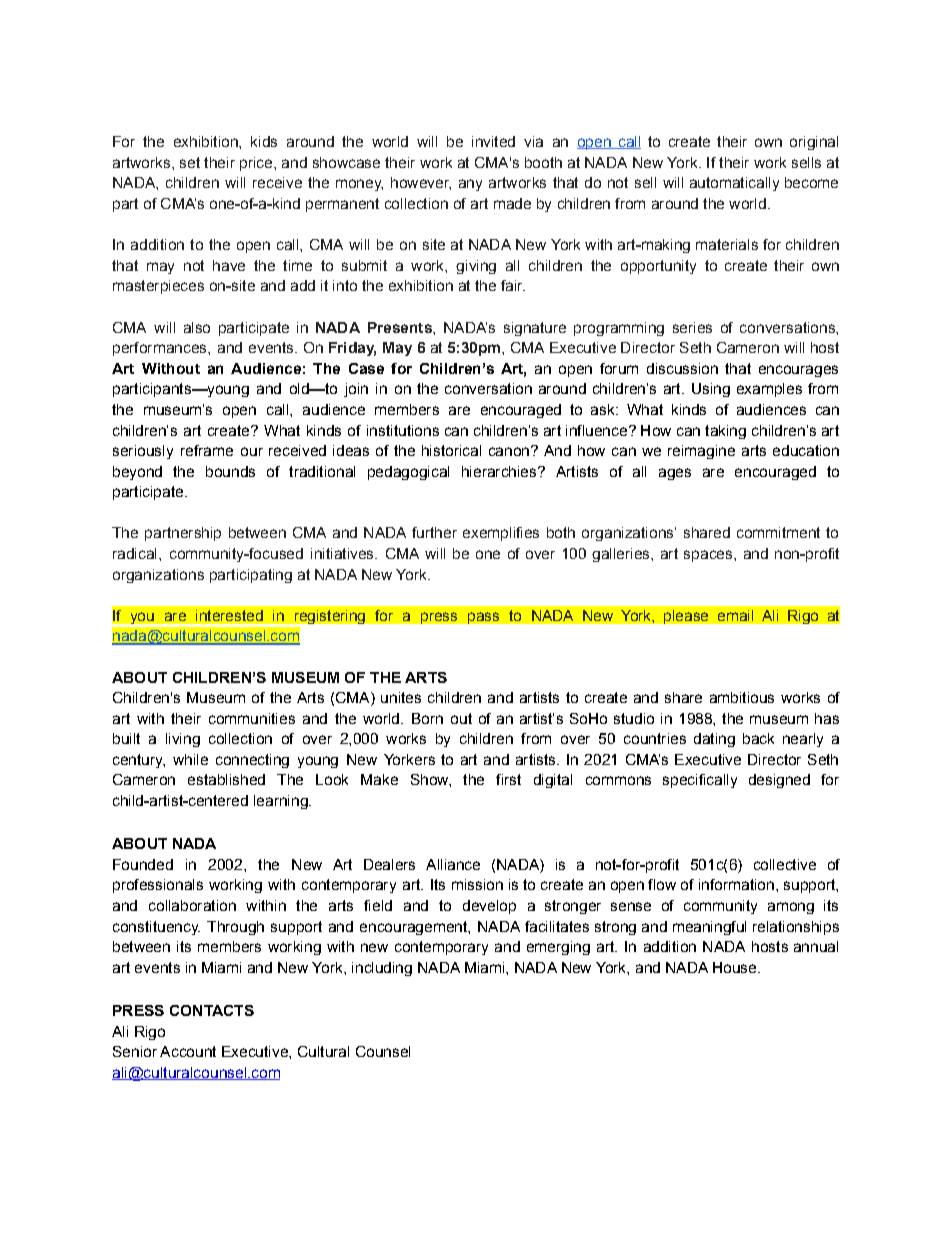 The width and height of the image is (952, 1233). Describe the element at coordinates (212, 1010) in the image. I see `CONTACTS` at that location.
